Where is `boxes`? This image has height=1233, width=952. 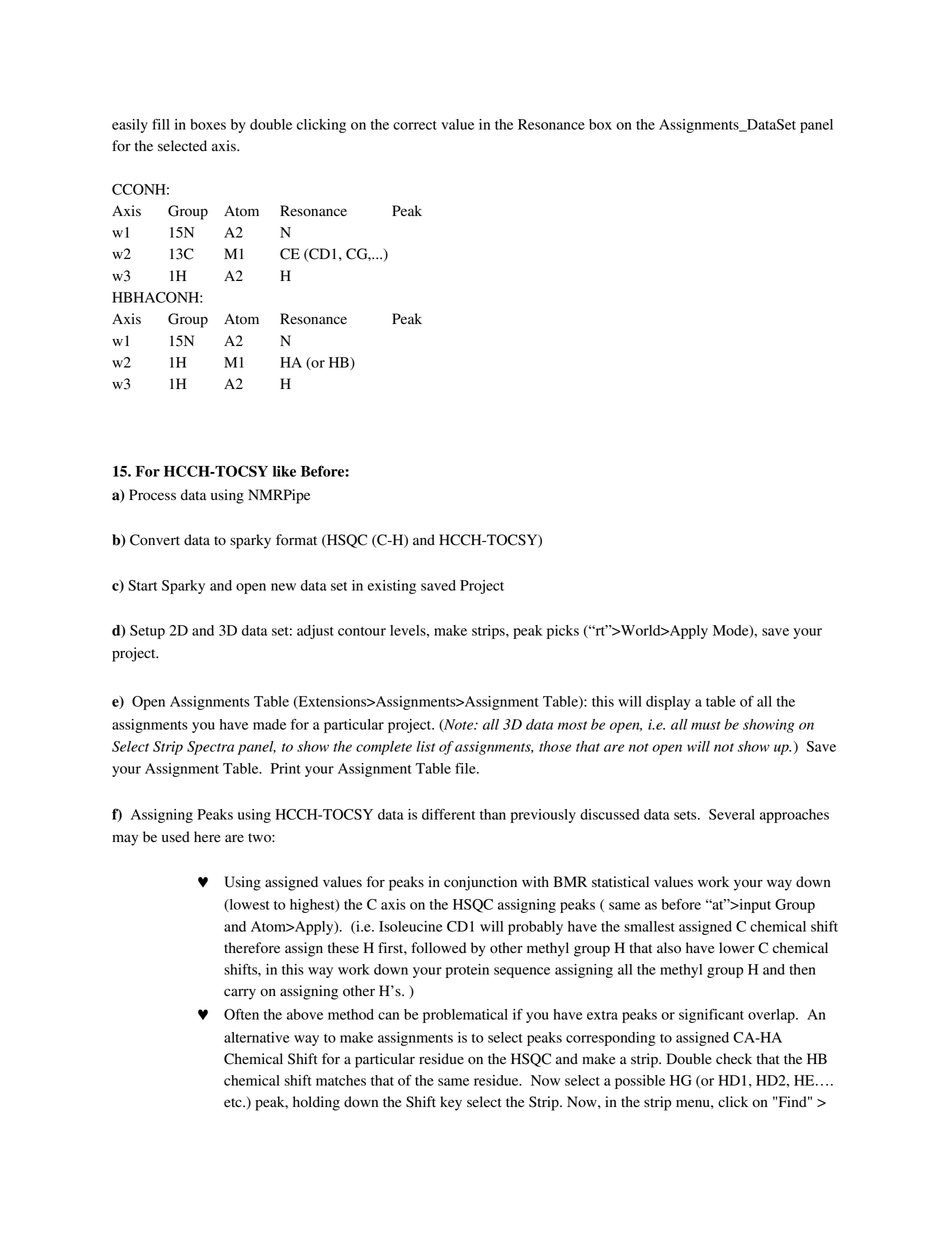
boxes is located at coordinates (208, 124).
